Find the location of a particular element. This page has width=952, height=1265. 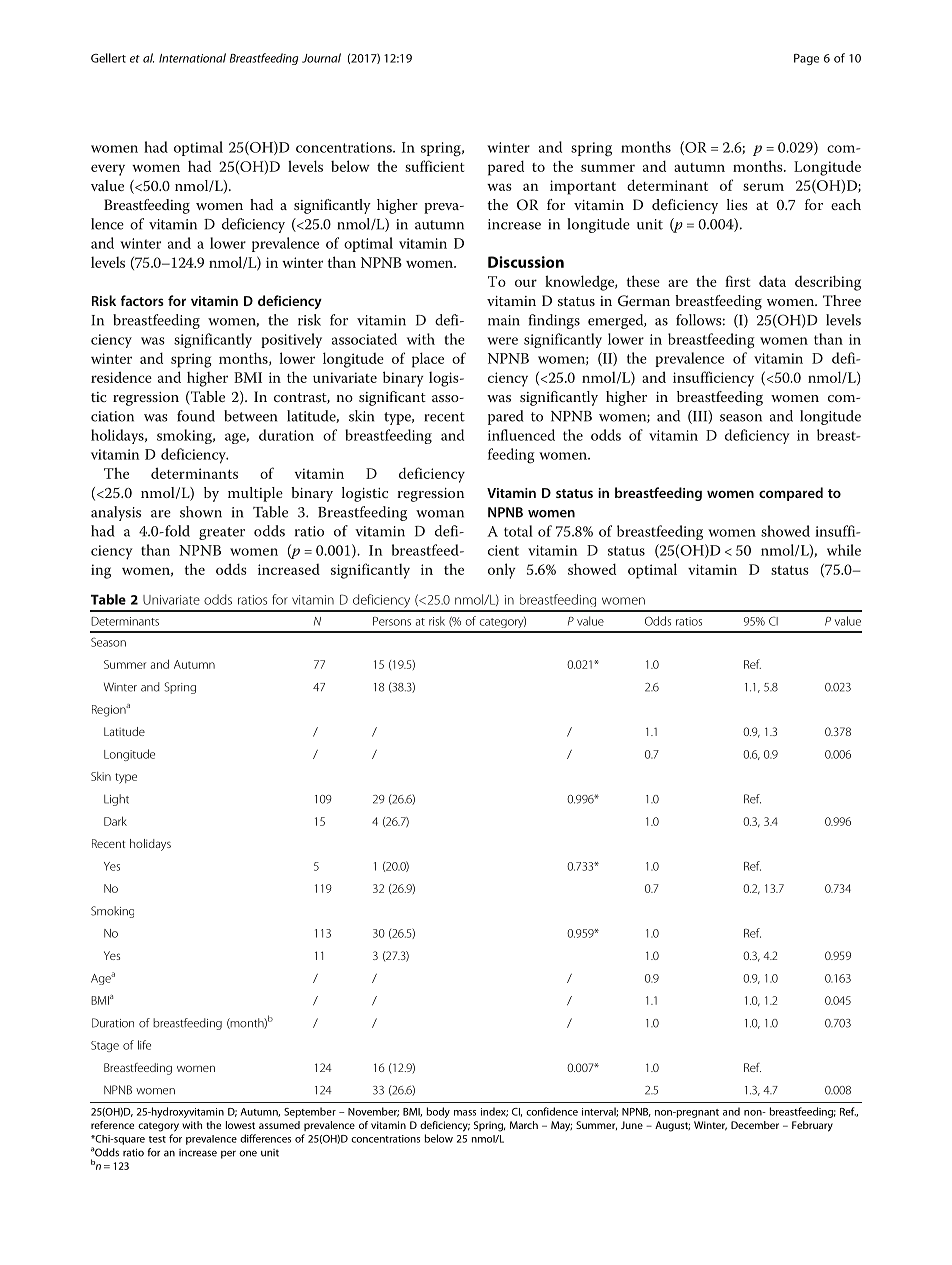

mass is located at coordinates (465, 1113).
